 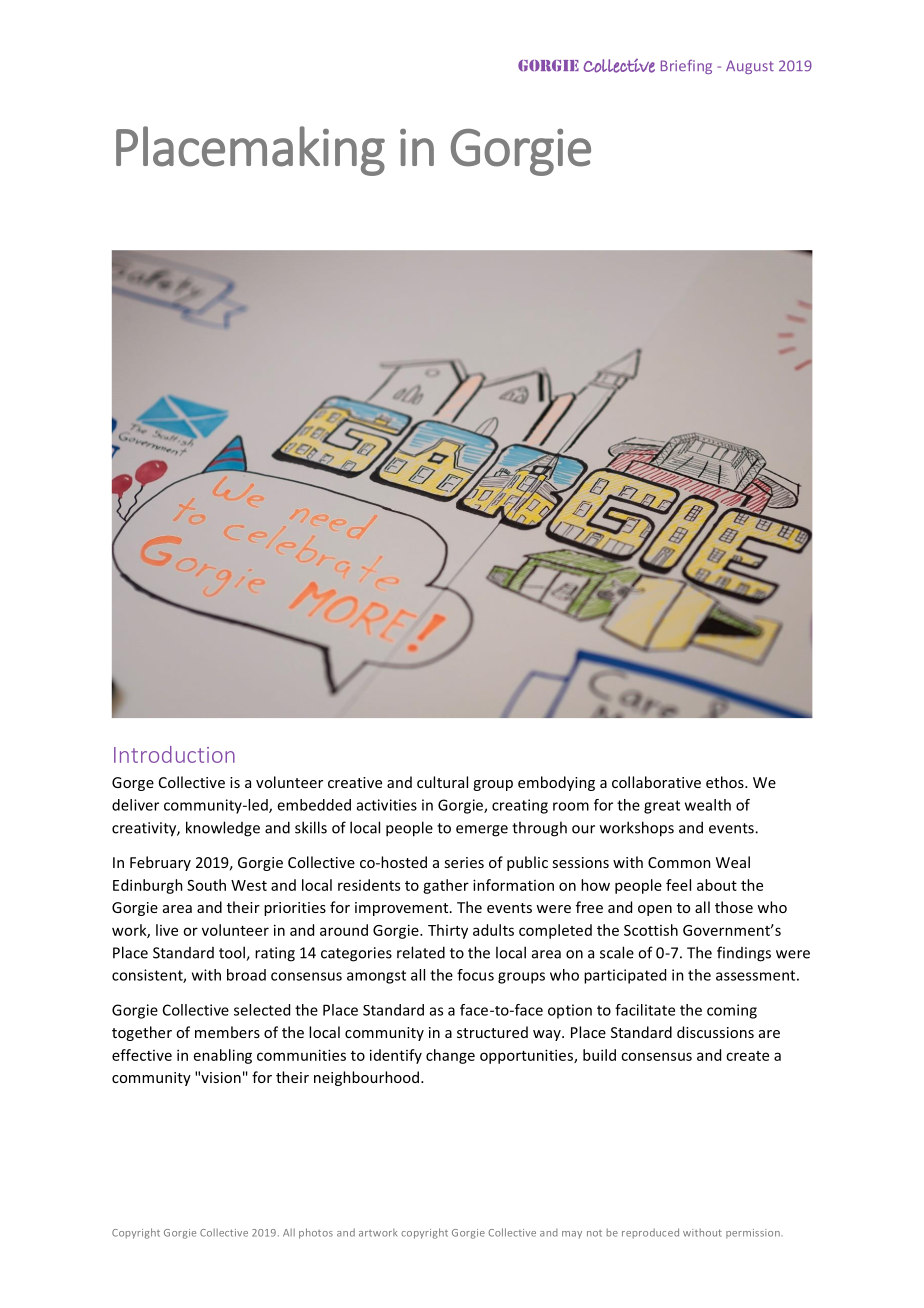 I want to click on cultural, so click(x=442, y=782).
